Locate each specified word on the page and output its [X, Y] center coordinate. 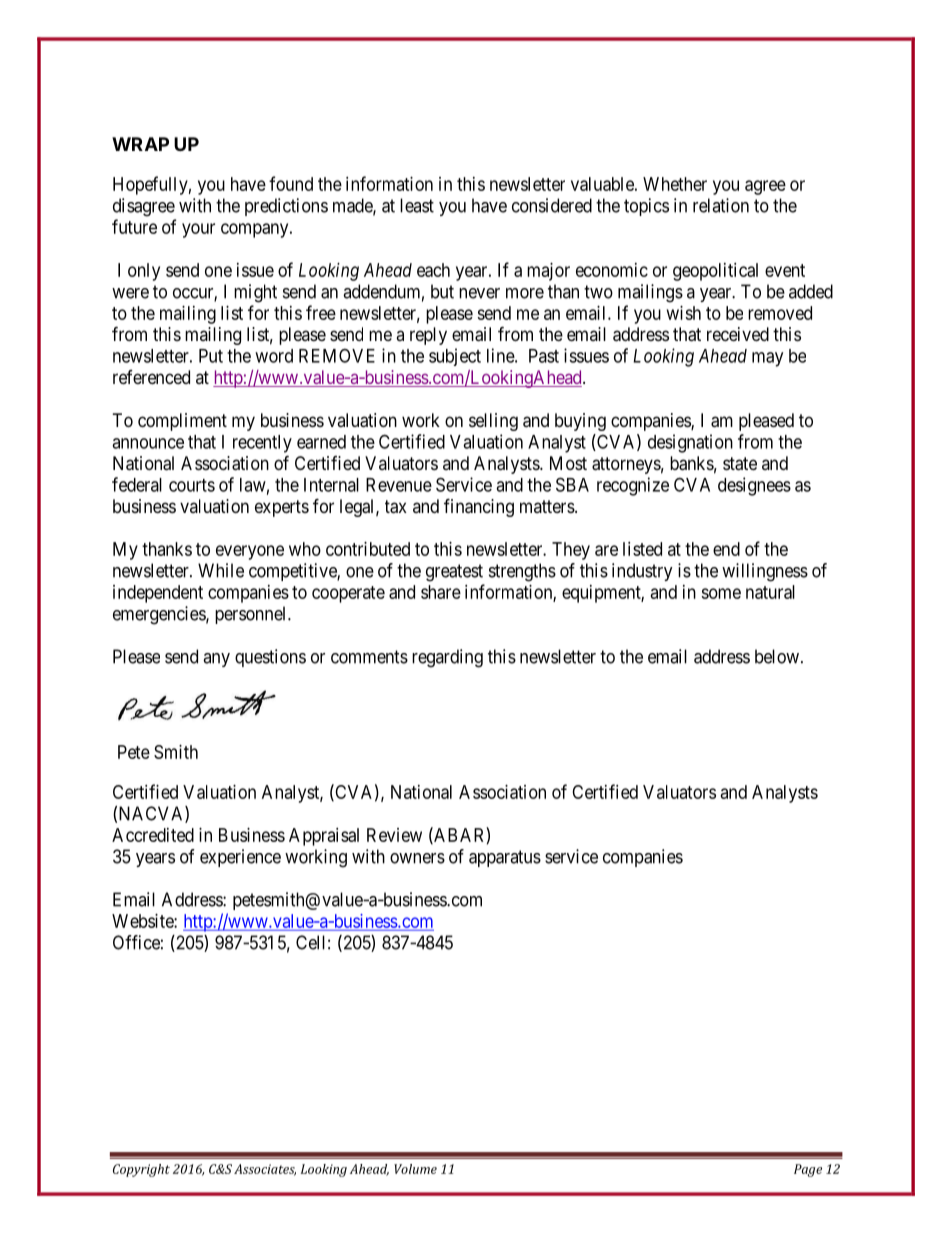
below [777, 656]
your [198, 230]
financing [479, 507]
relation [721, 205]
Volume [415, 1169]
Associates [265, 1170]
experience [240, 858]
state [740, 464]
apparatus [505, 858]
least [417, 205]
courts [192, 485]
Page [808, 1170]
